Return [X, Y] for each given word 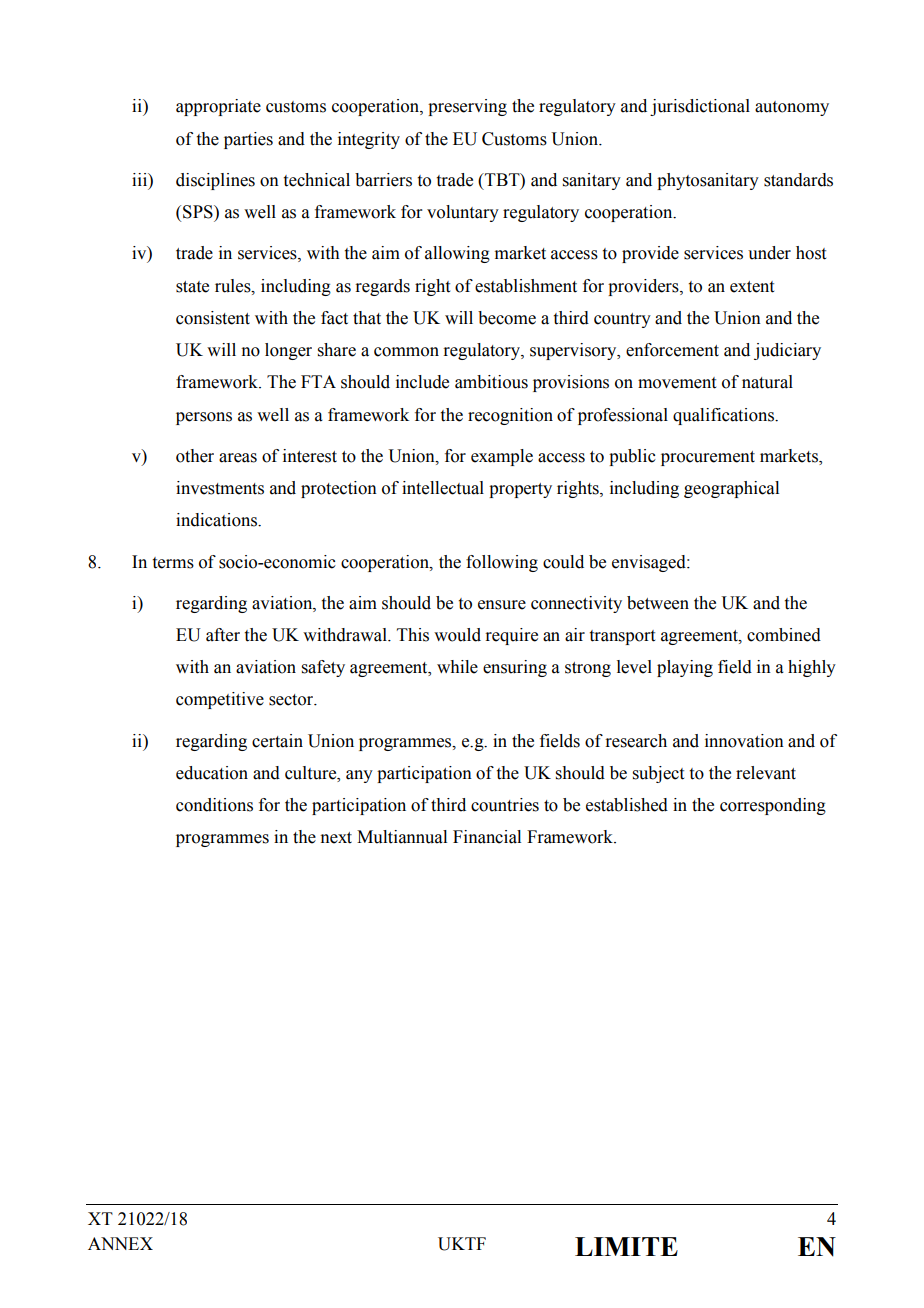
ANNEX [120, 1243]
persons [204, 418]
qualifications [724, 416]
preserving [467, 107]
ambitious [491, 382]
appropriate [218, 107]
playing [685, 668]
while [457, 667]
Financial [487, 837]
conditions [214, 805]
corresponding [773, 806]
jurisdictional [700, 107]
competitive [220, 700]
